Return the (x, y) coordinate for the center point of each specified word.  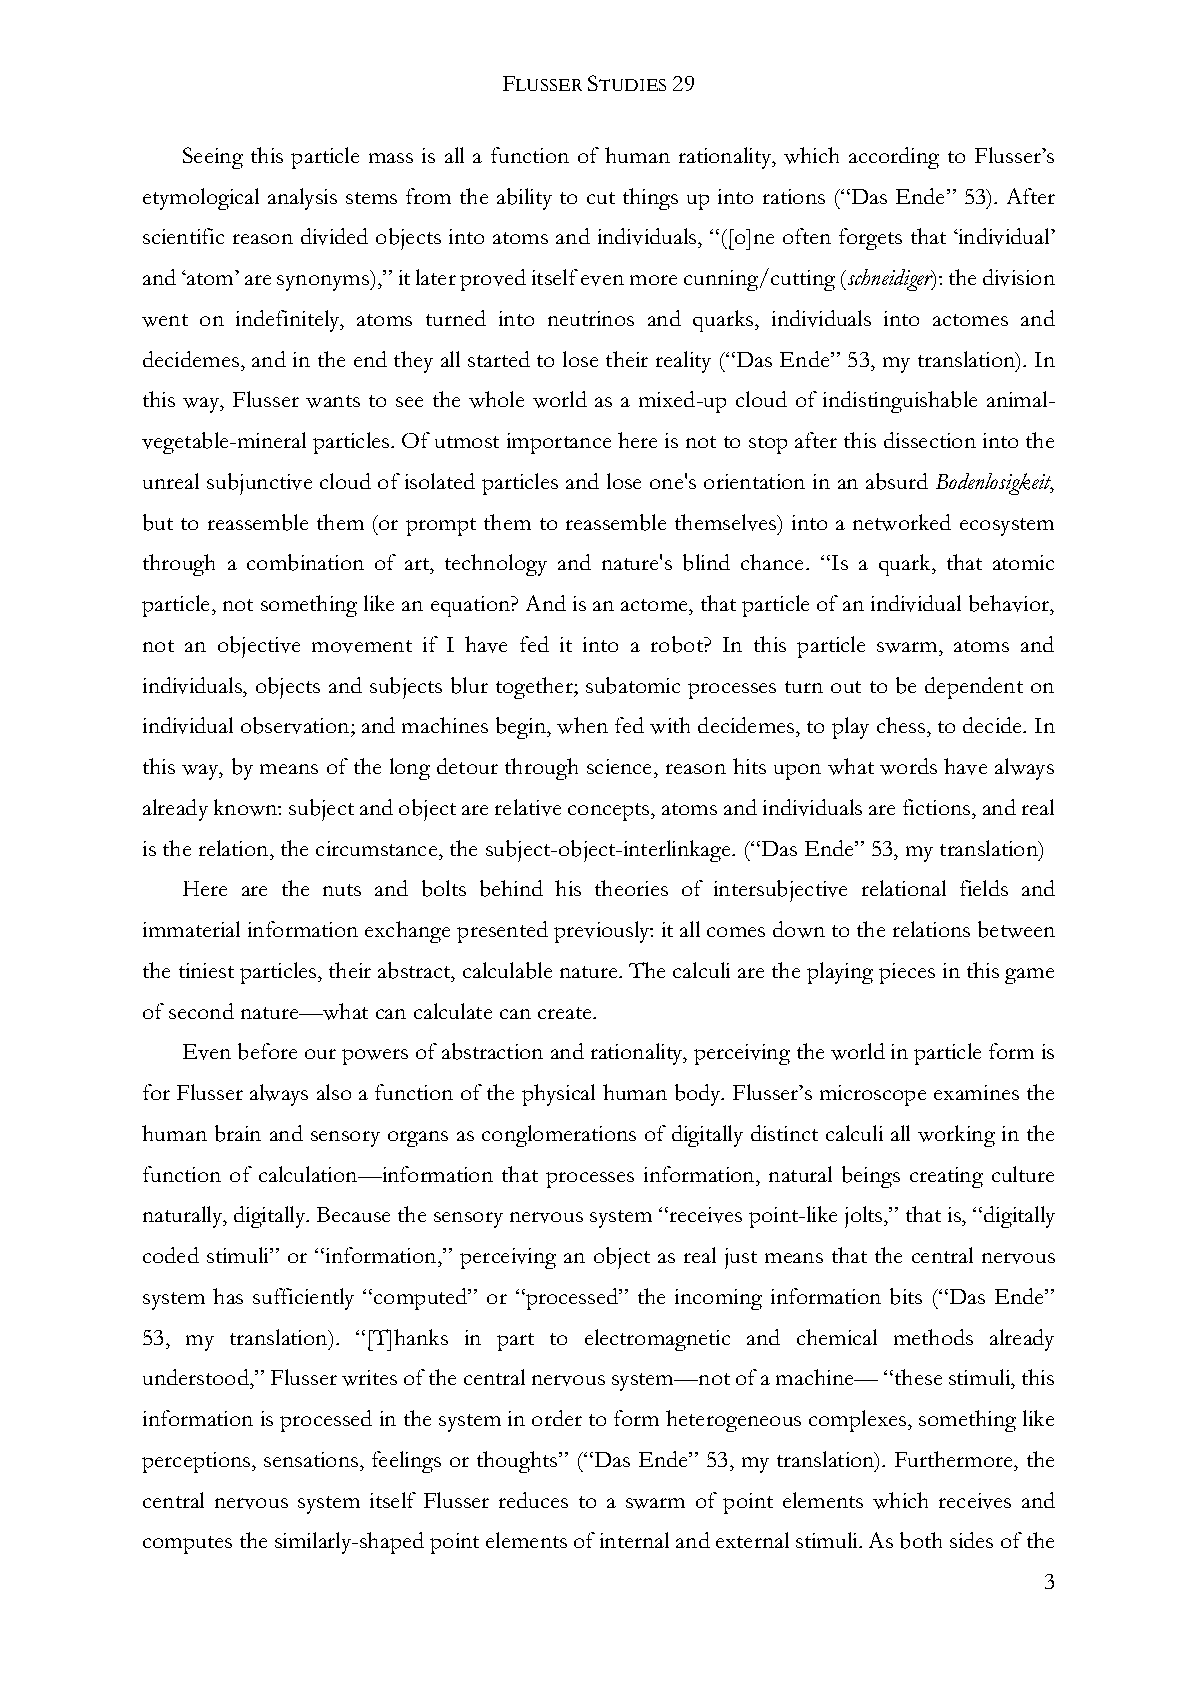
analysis (302, 199)
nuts (342, 890)
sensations (312, 1459)
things (650, 199)
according (894, 158)
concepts (610, 812)
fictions (938, 807)
